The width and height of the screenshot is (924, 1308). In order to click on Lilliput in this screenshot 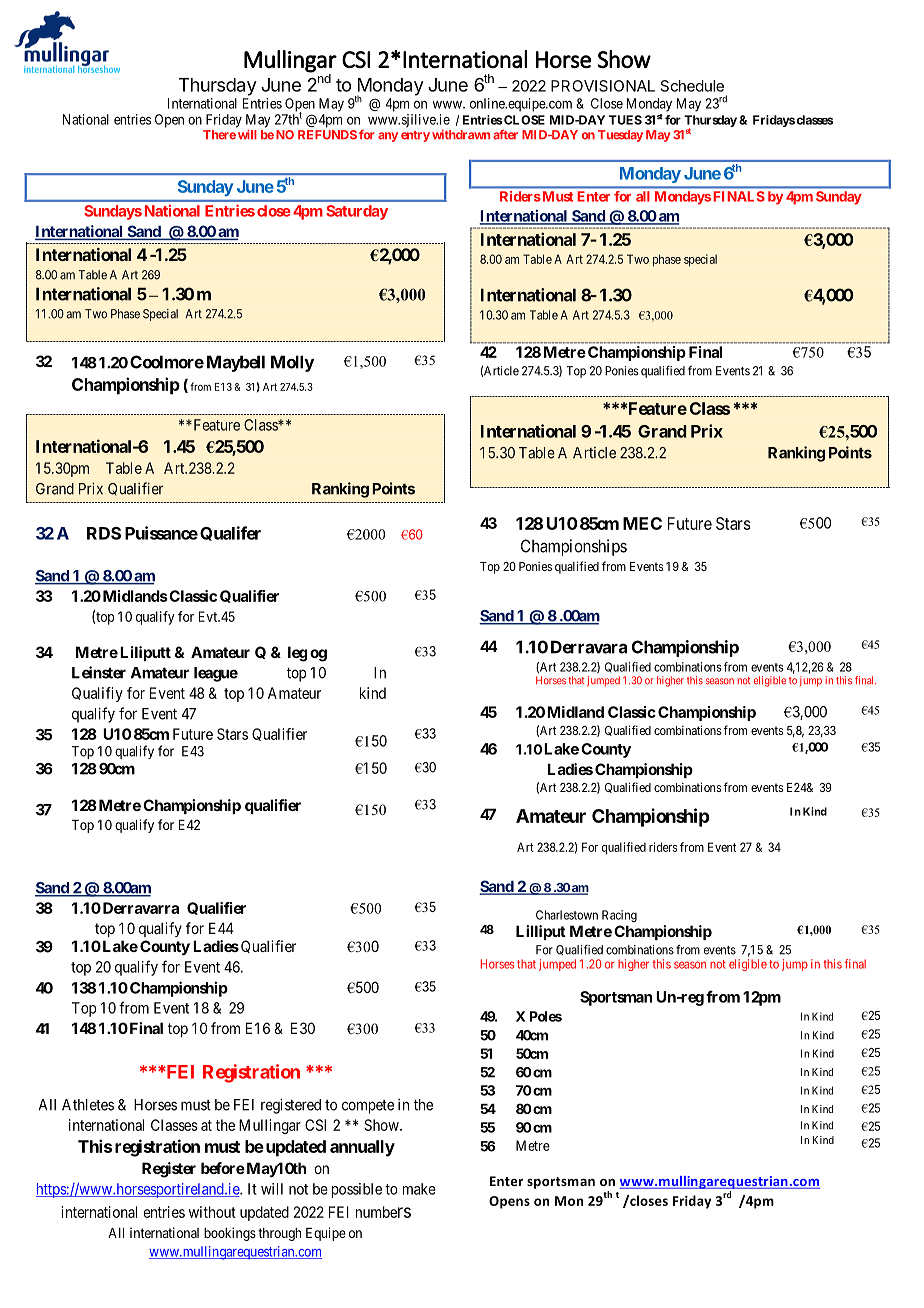, I will do `click(541, 932)`.
